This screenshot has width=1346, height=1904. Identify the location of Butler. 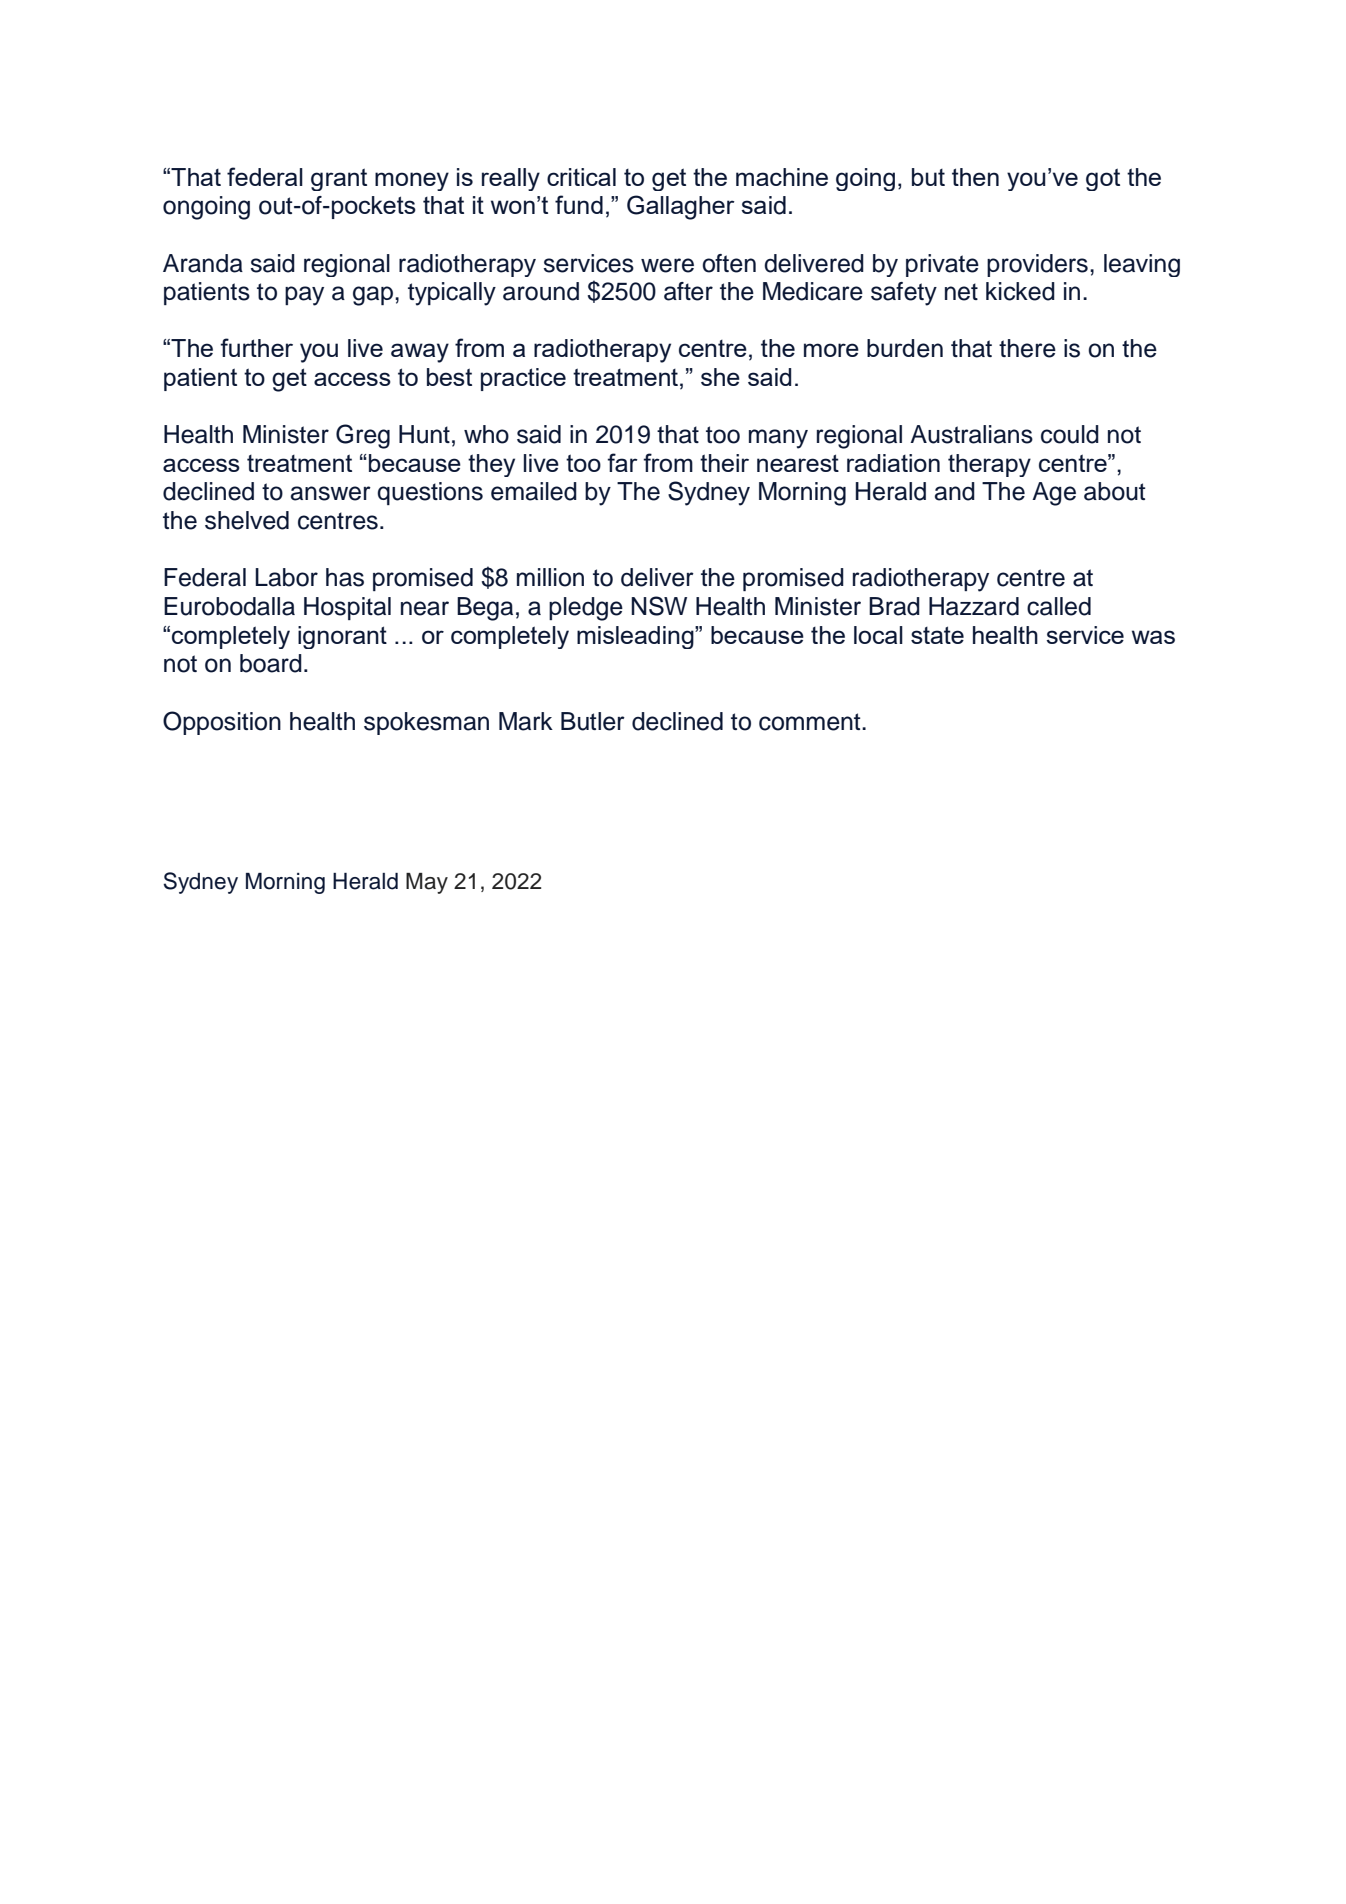
(593, 721).
